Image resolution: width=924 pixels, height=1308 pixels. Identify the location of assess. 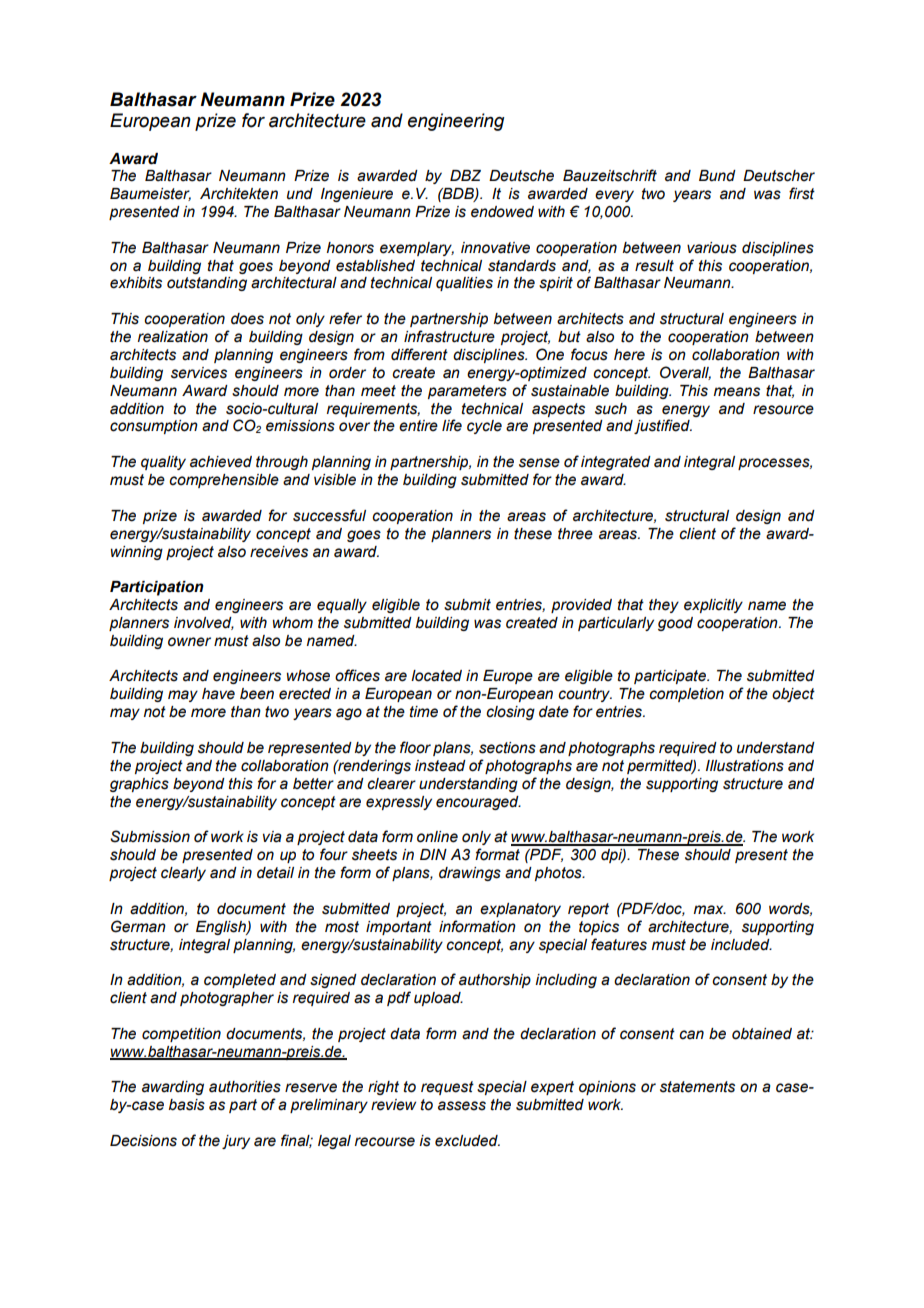
(462, 1106).
